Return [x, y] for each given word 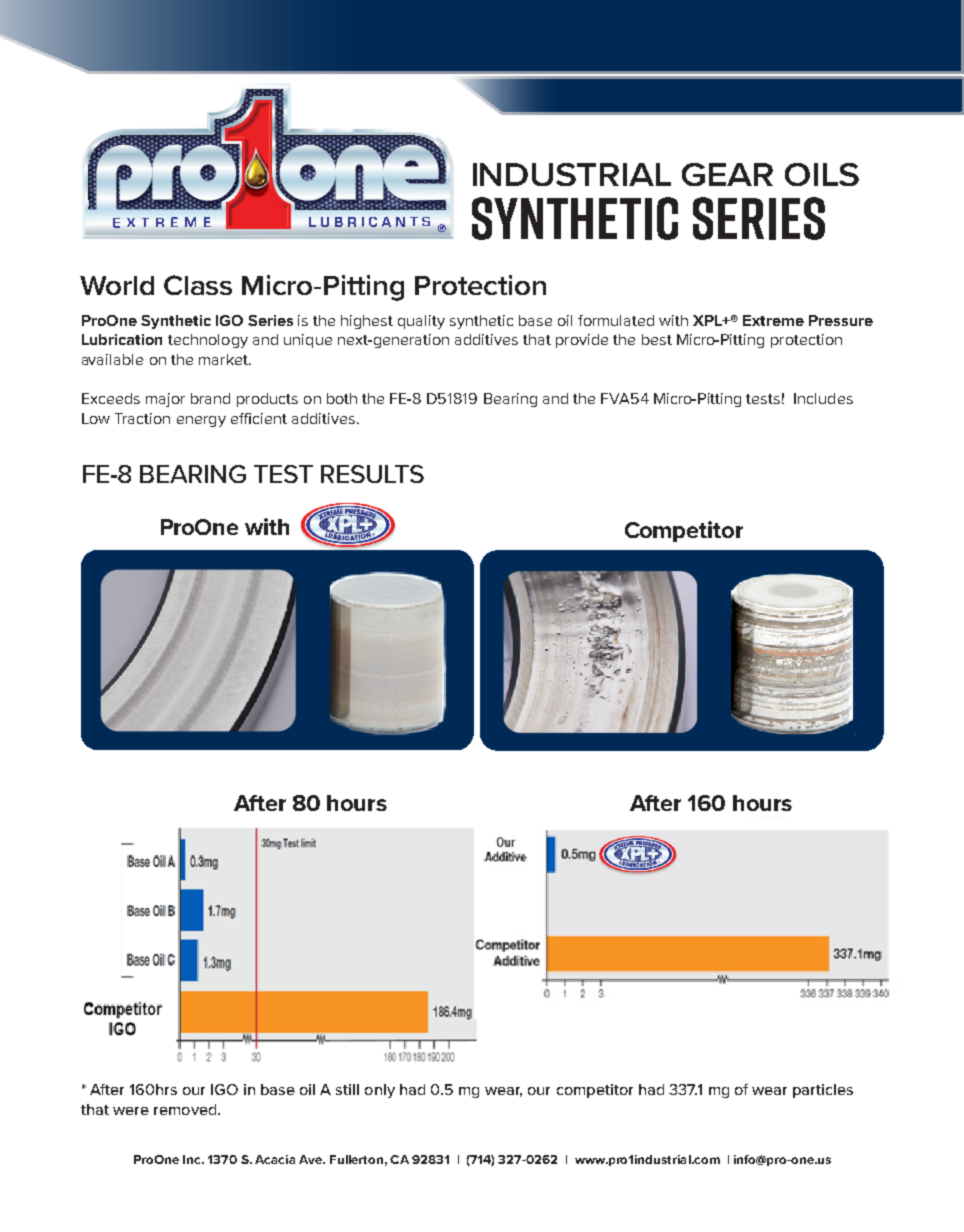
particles [823, 1091]
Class [198, 285]
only [380, 1091]
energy [201, 421]
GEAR [727, 174]
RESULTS [372, 474]
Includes [823, 398]
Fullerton [356, 1159]
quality [421, 322]
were [131, 1111]
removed [186, 1109]
